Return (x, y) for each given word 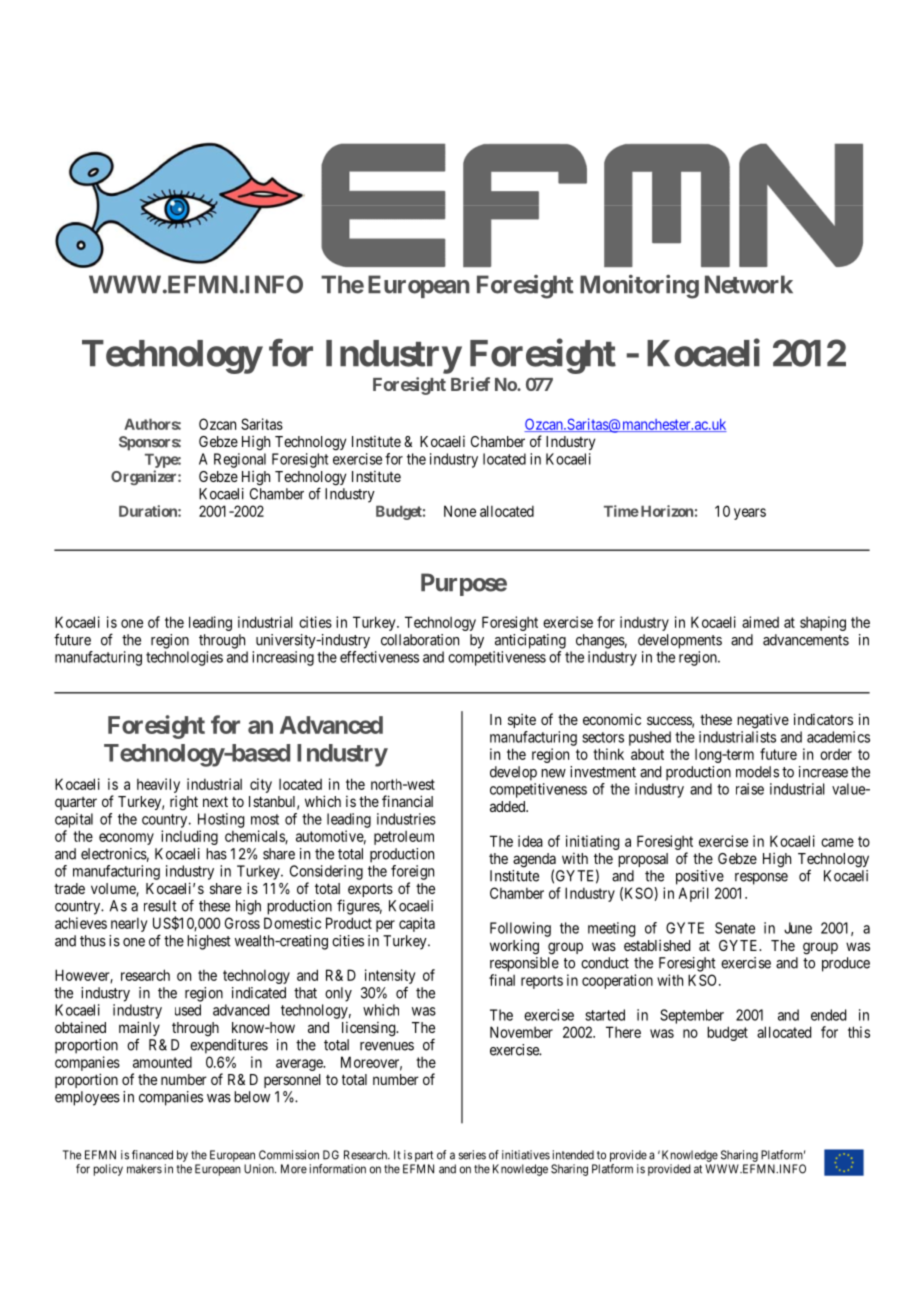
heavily (158, 785)
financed (152, 1155)
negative (763, 721)
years (750, 514)
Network (749, 284)
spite (522, 720)
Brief (470, 384)
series (472, 1155)
